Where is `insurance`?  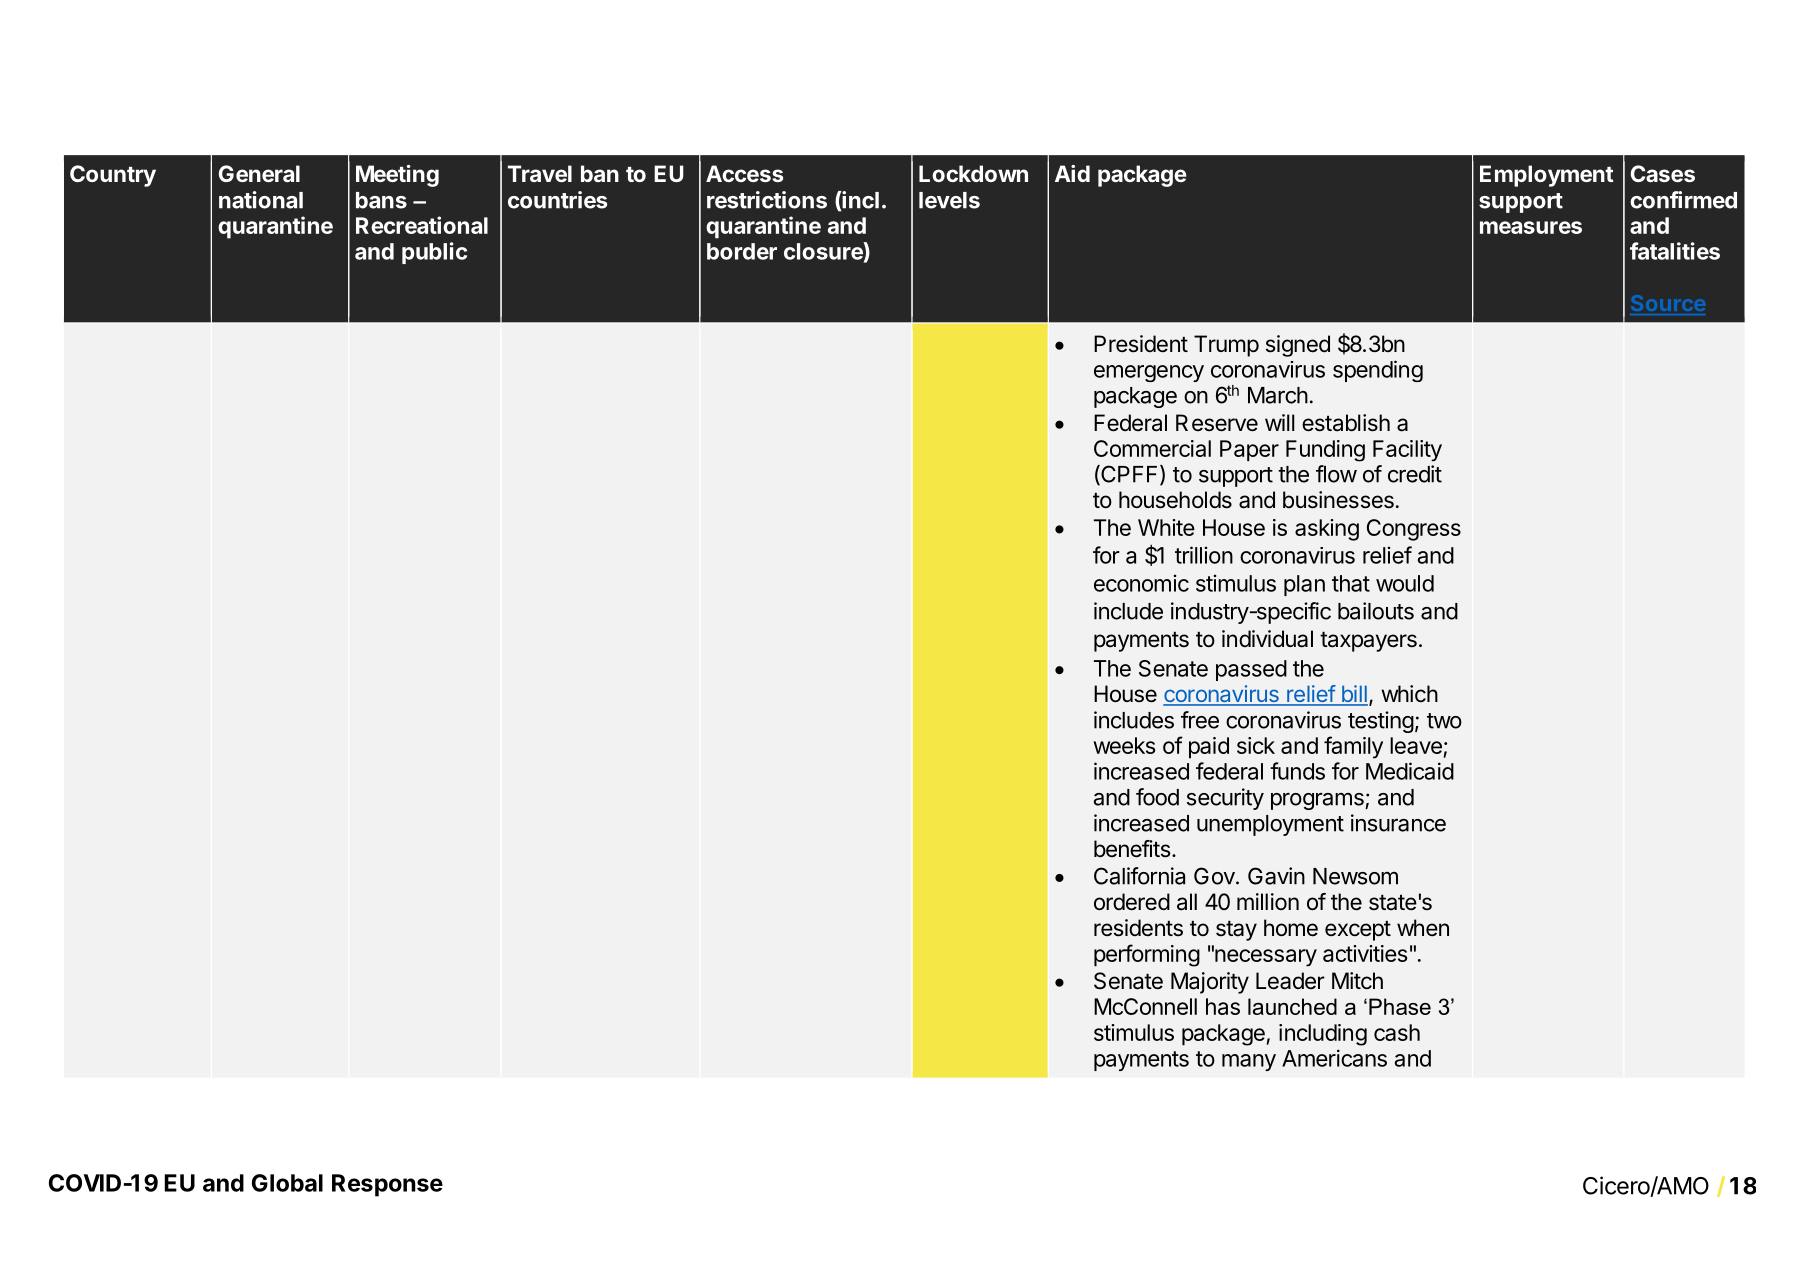 insurance is located at coordinates (1398, 823).
